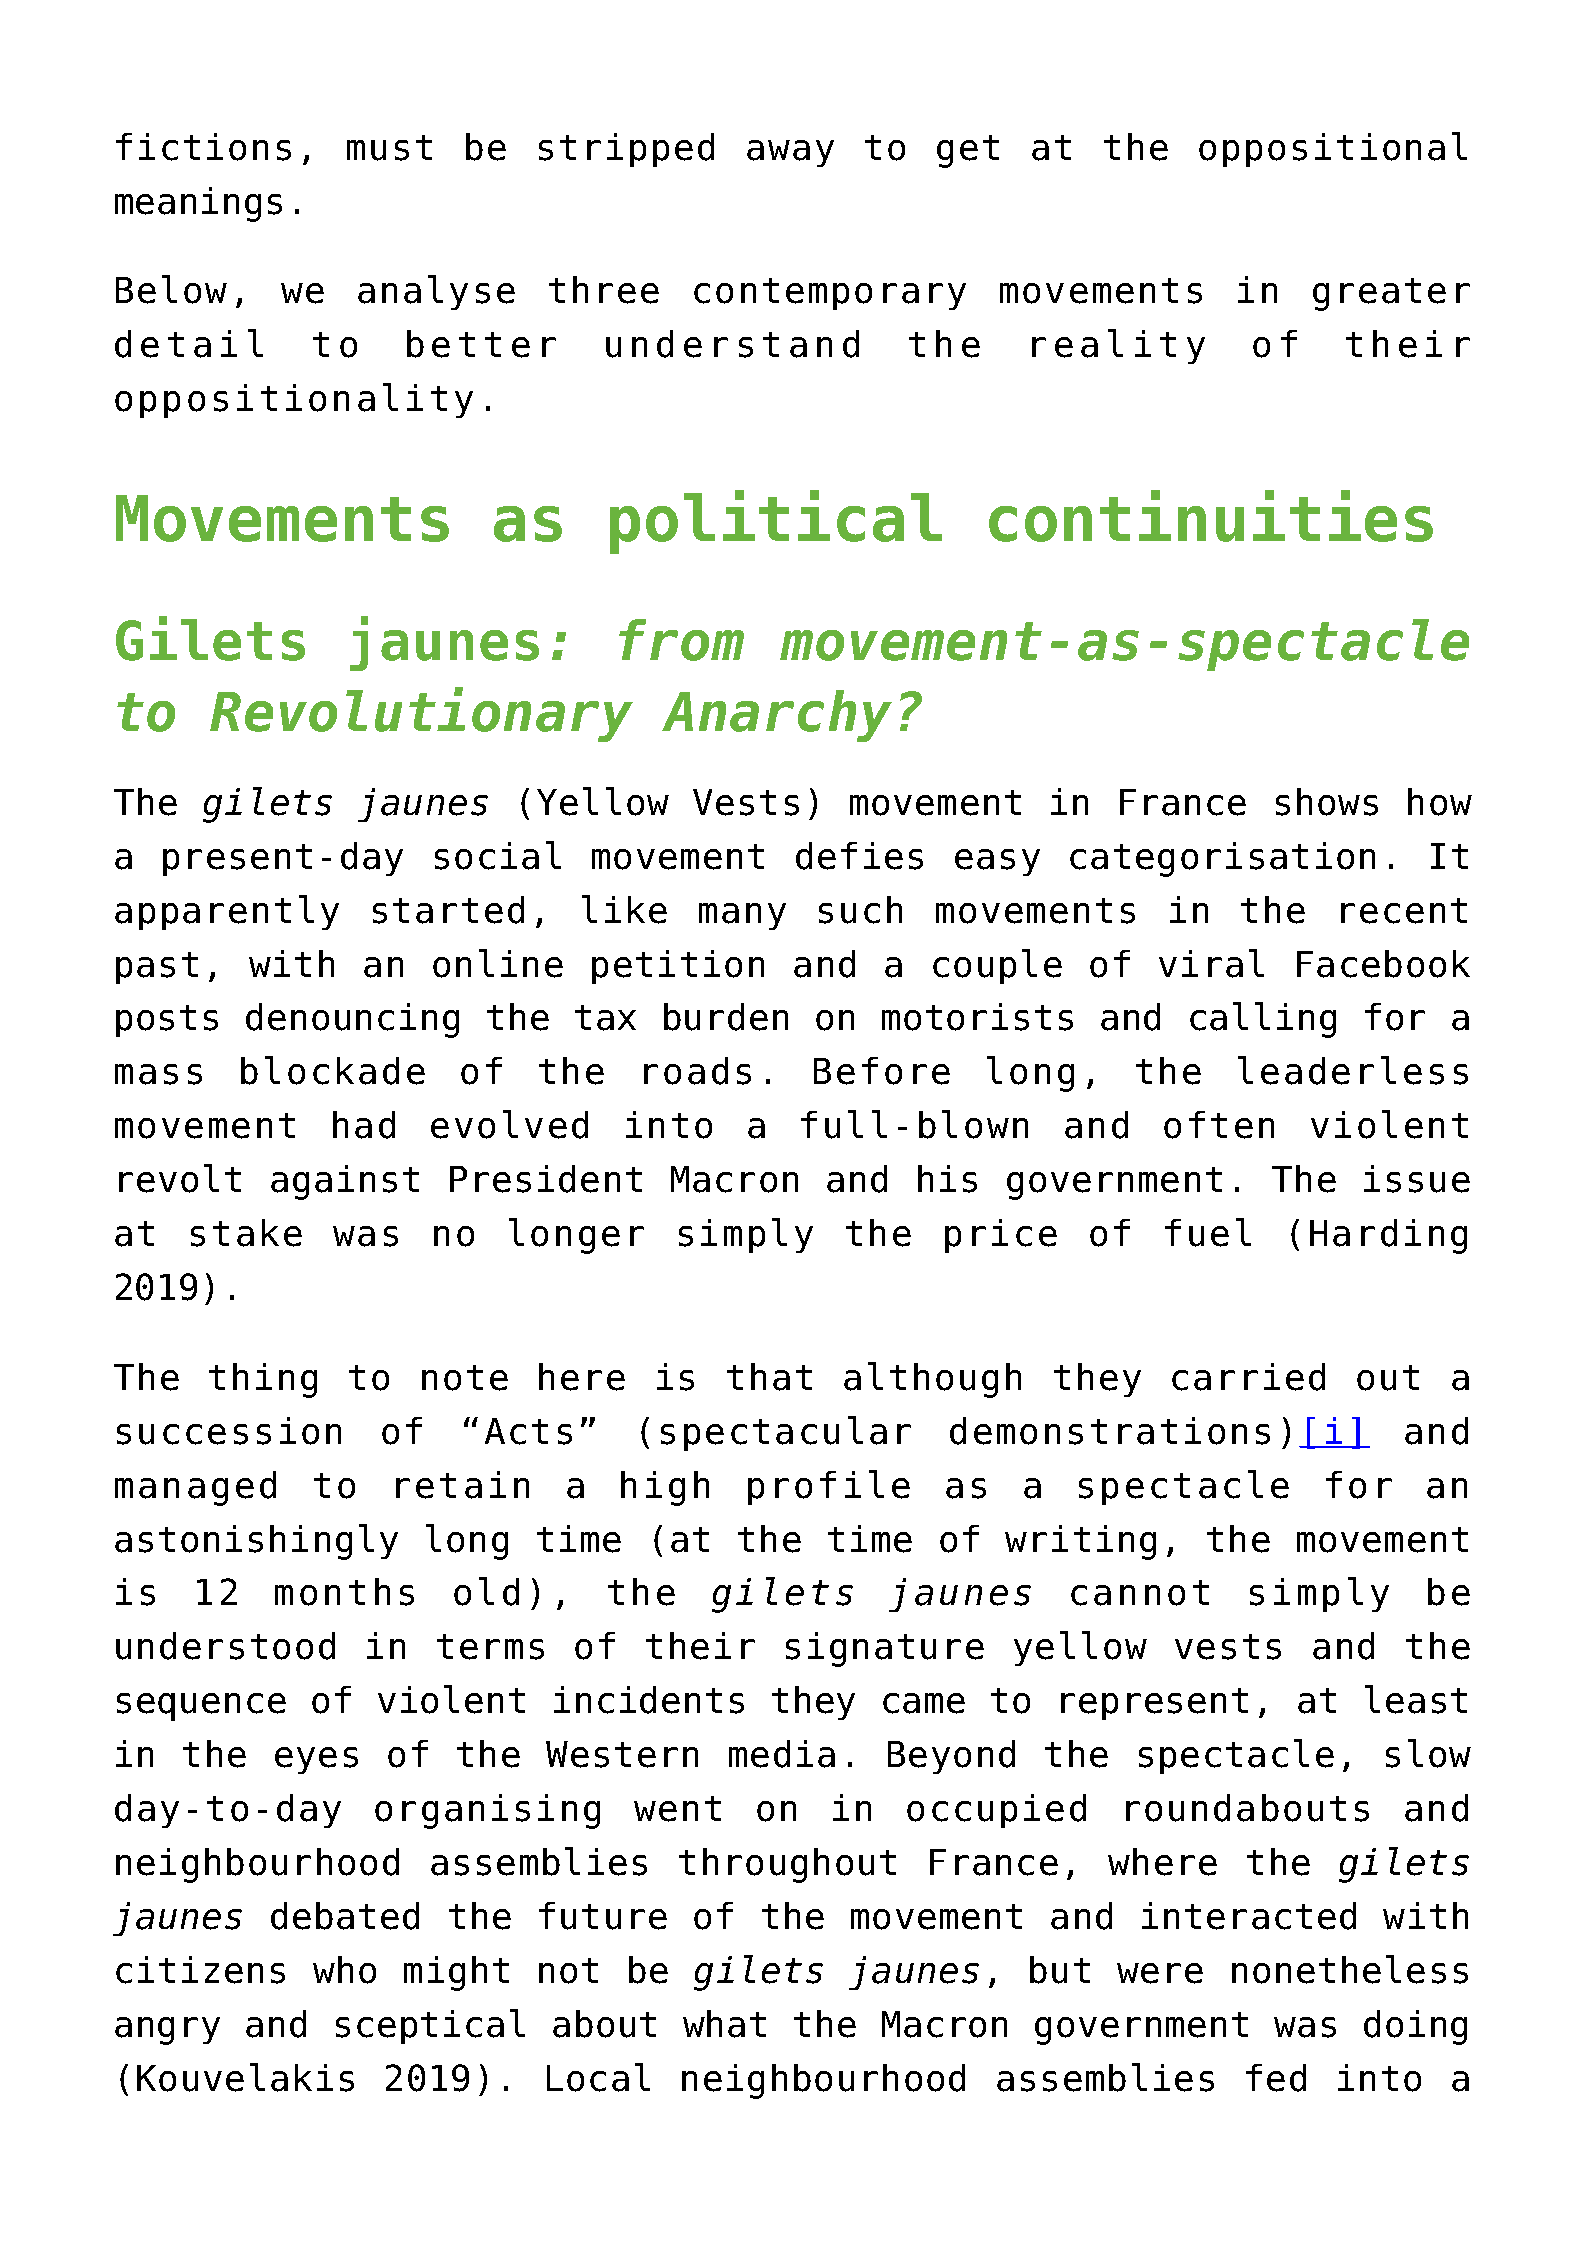 Image resolution: width=1585 pixels, height=2241 pixels. I want to click on thing, so click(263, 1380).
